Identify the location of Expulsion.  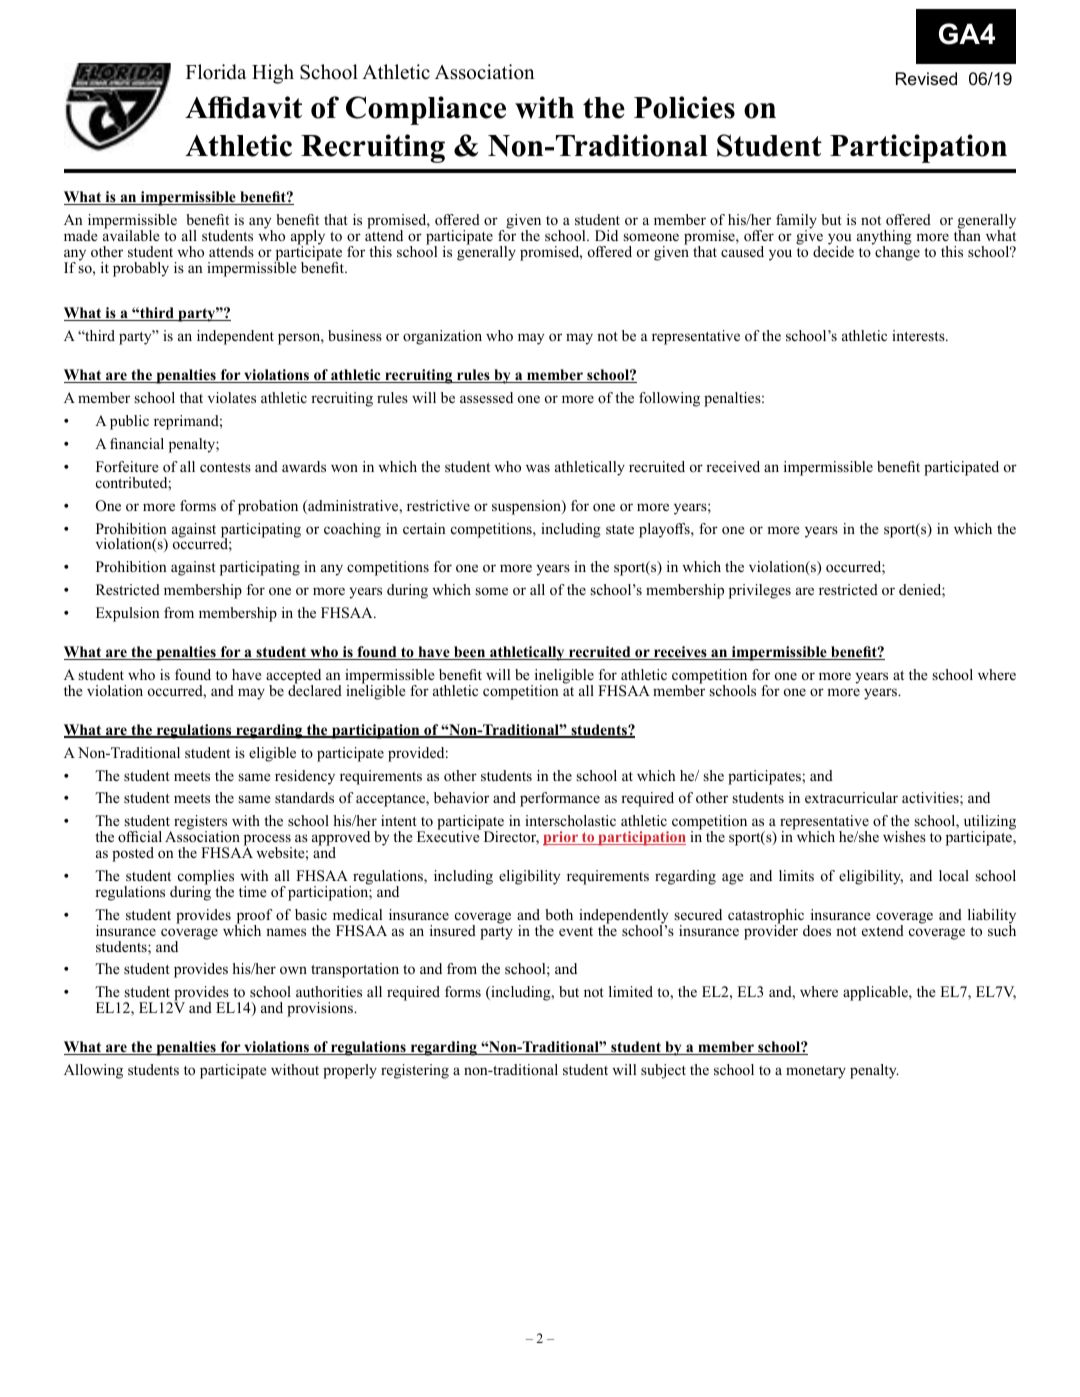
(128, 614).
